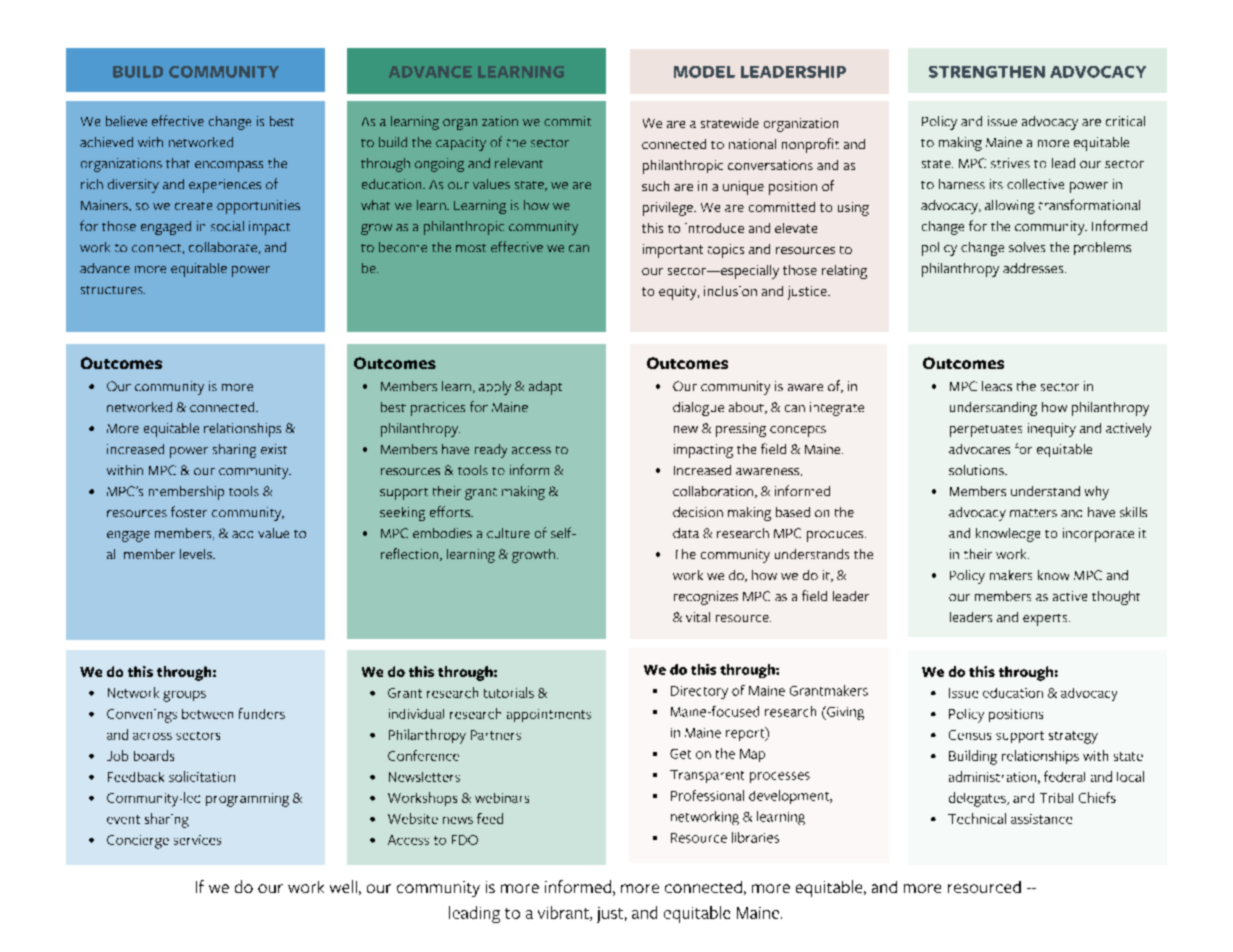 The width and height of the screenshot is (1233, 952). I want to click on collaborate, so click(223, 247).
